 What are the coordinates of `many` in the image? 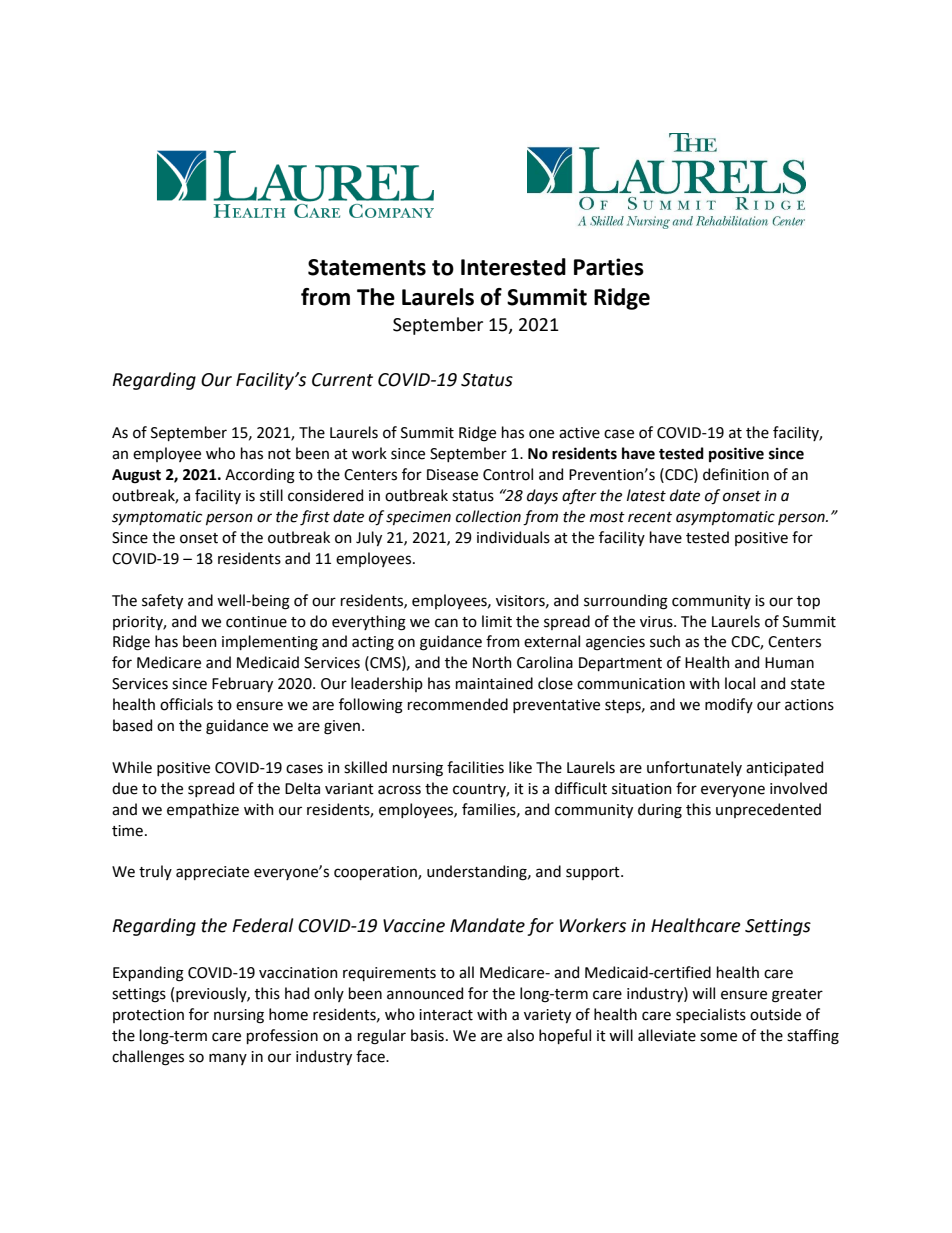 It's located at (228, 1059).
